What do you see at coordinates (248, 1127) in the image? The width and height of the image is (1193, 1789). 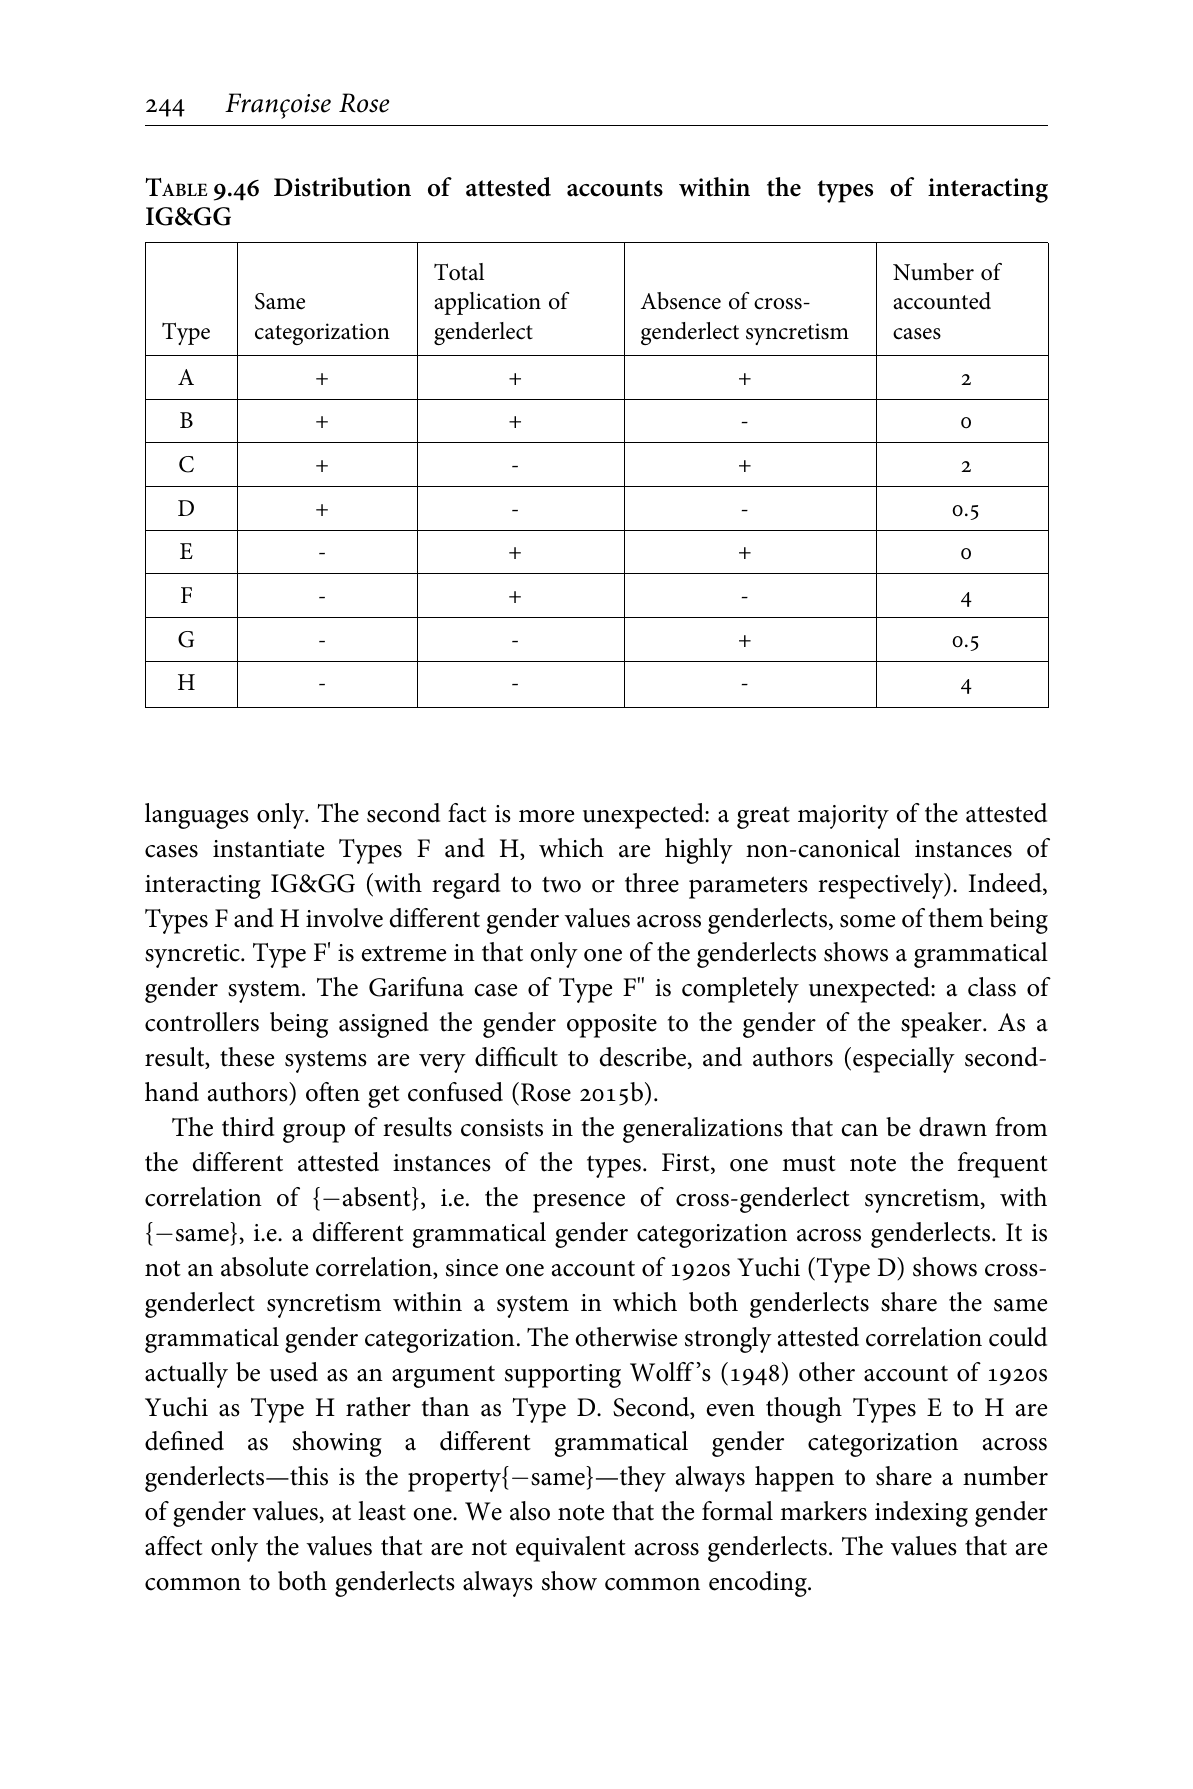 I see `third` at bounding box center [248, 1127].
